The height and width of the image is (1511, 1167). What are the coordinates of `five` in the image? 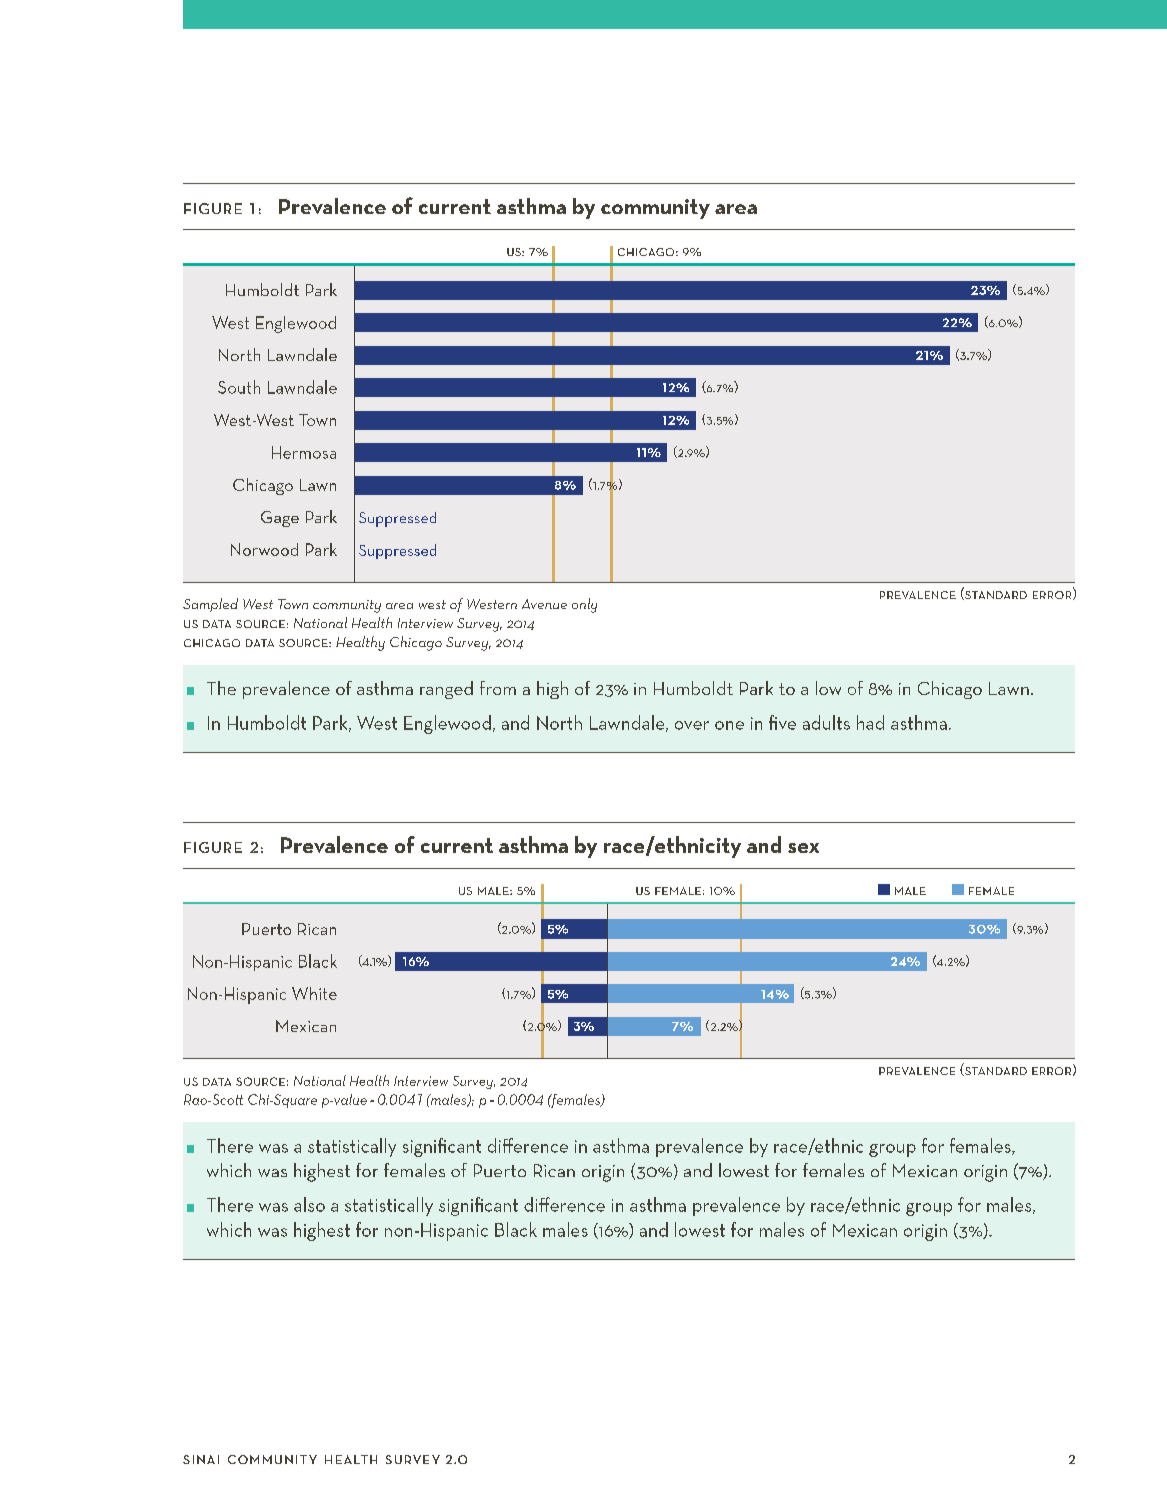 It's located at (782, 722).
